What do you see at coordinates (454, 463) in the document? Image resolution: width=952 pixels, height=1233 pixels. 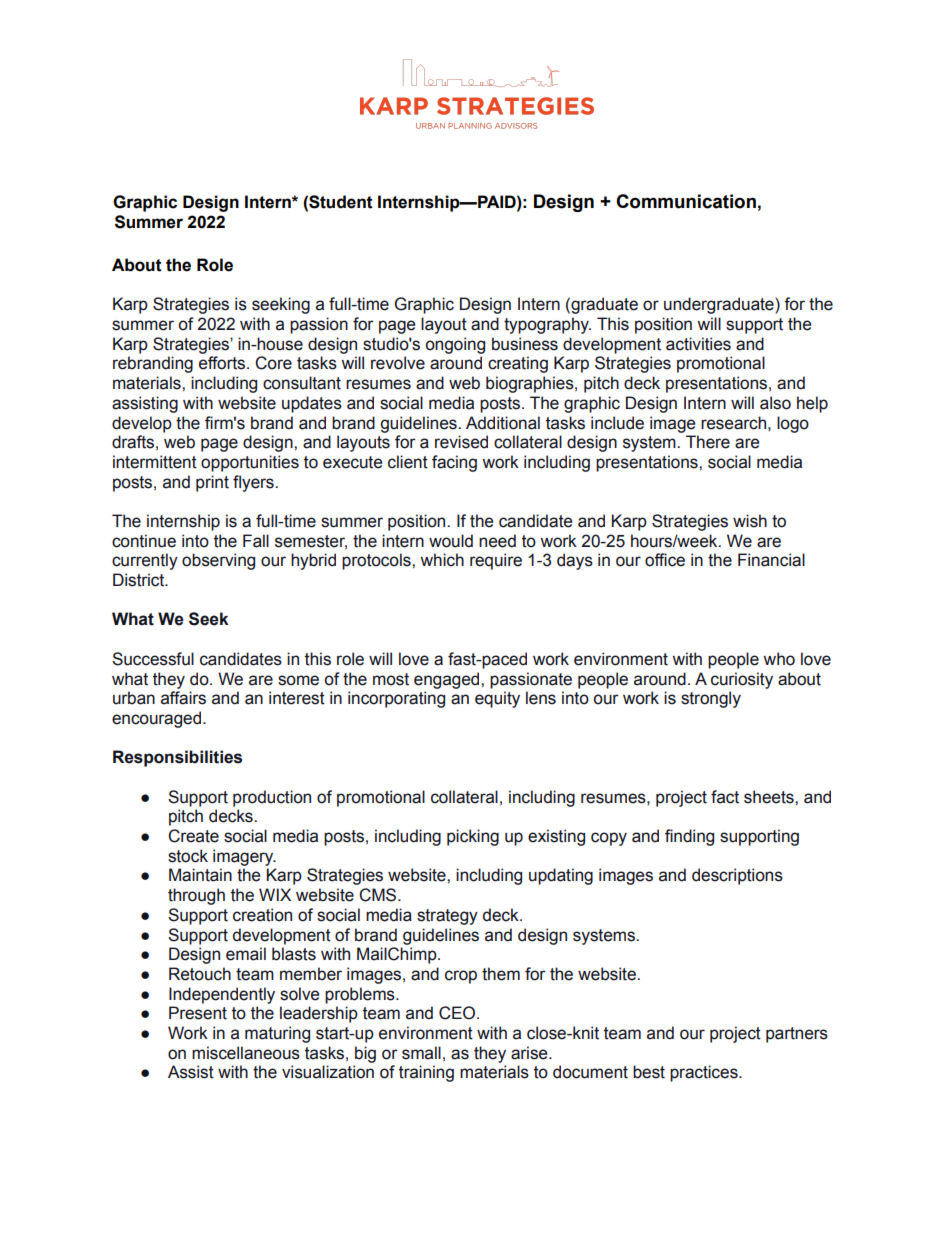 I see `facing` at bounding box center [454, 463].
